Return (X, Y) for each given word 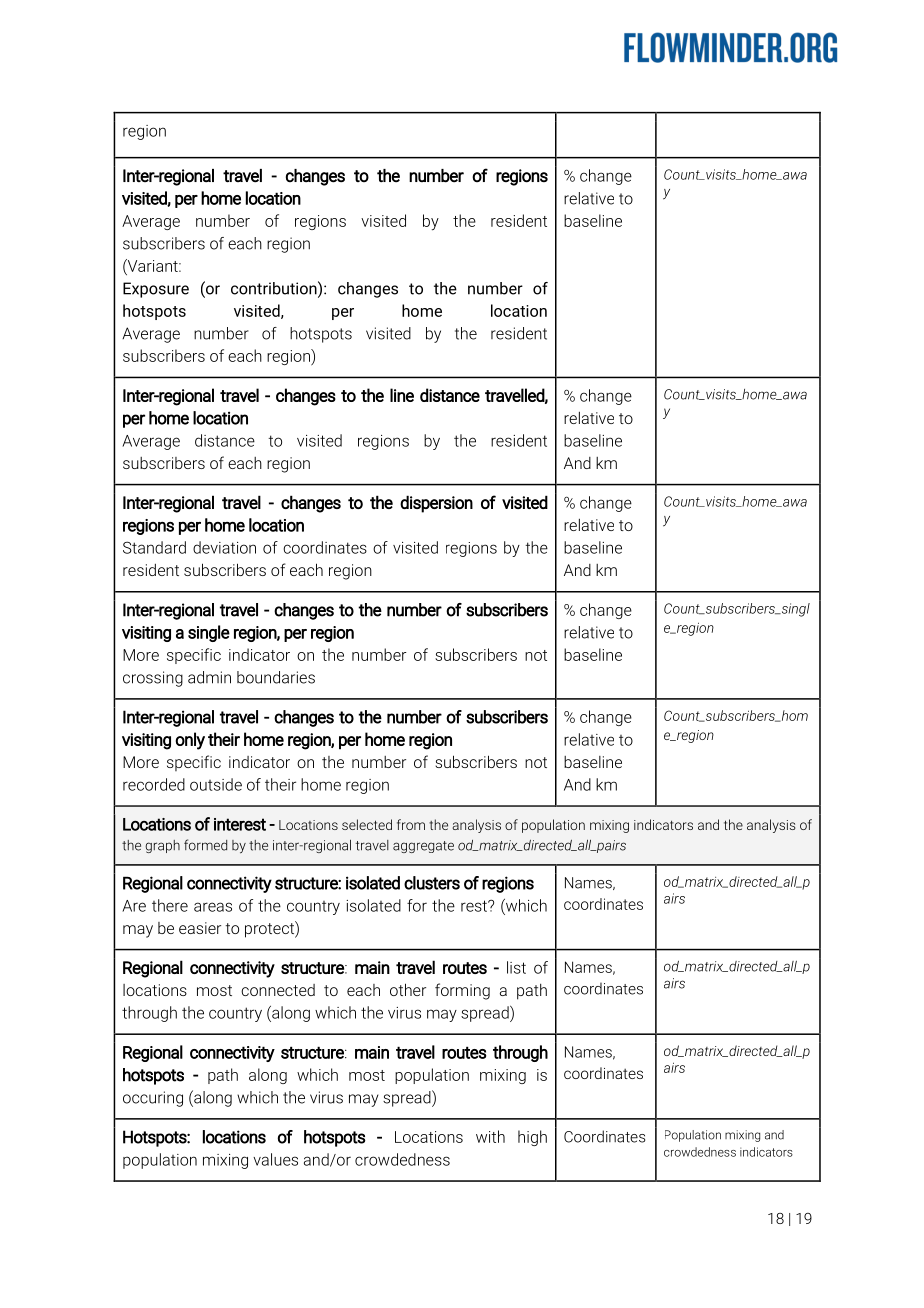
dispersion (436, 504)
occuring (153, 1099)
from (411, 824)
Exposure (156, 290)
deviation (224, 547)
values (275, 1159)
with (490, 1136)
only (190, 741)
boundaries (276, 677)
